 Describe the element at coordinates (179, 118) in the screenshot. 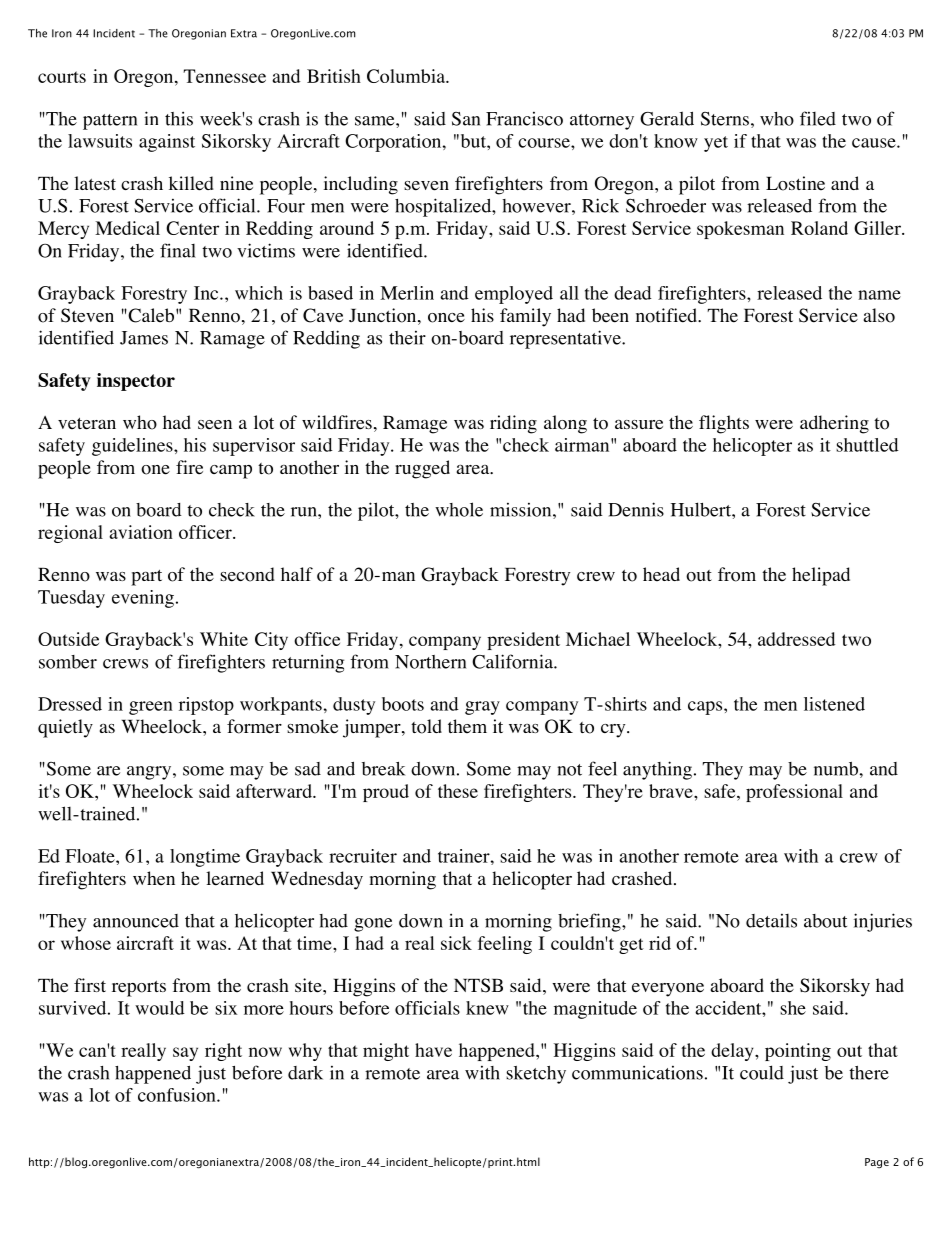

I see `this` at that location.
